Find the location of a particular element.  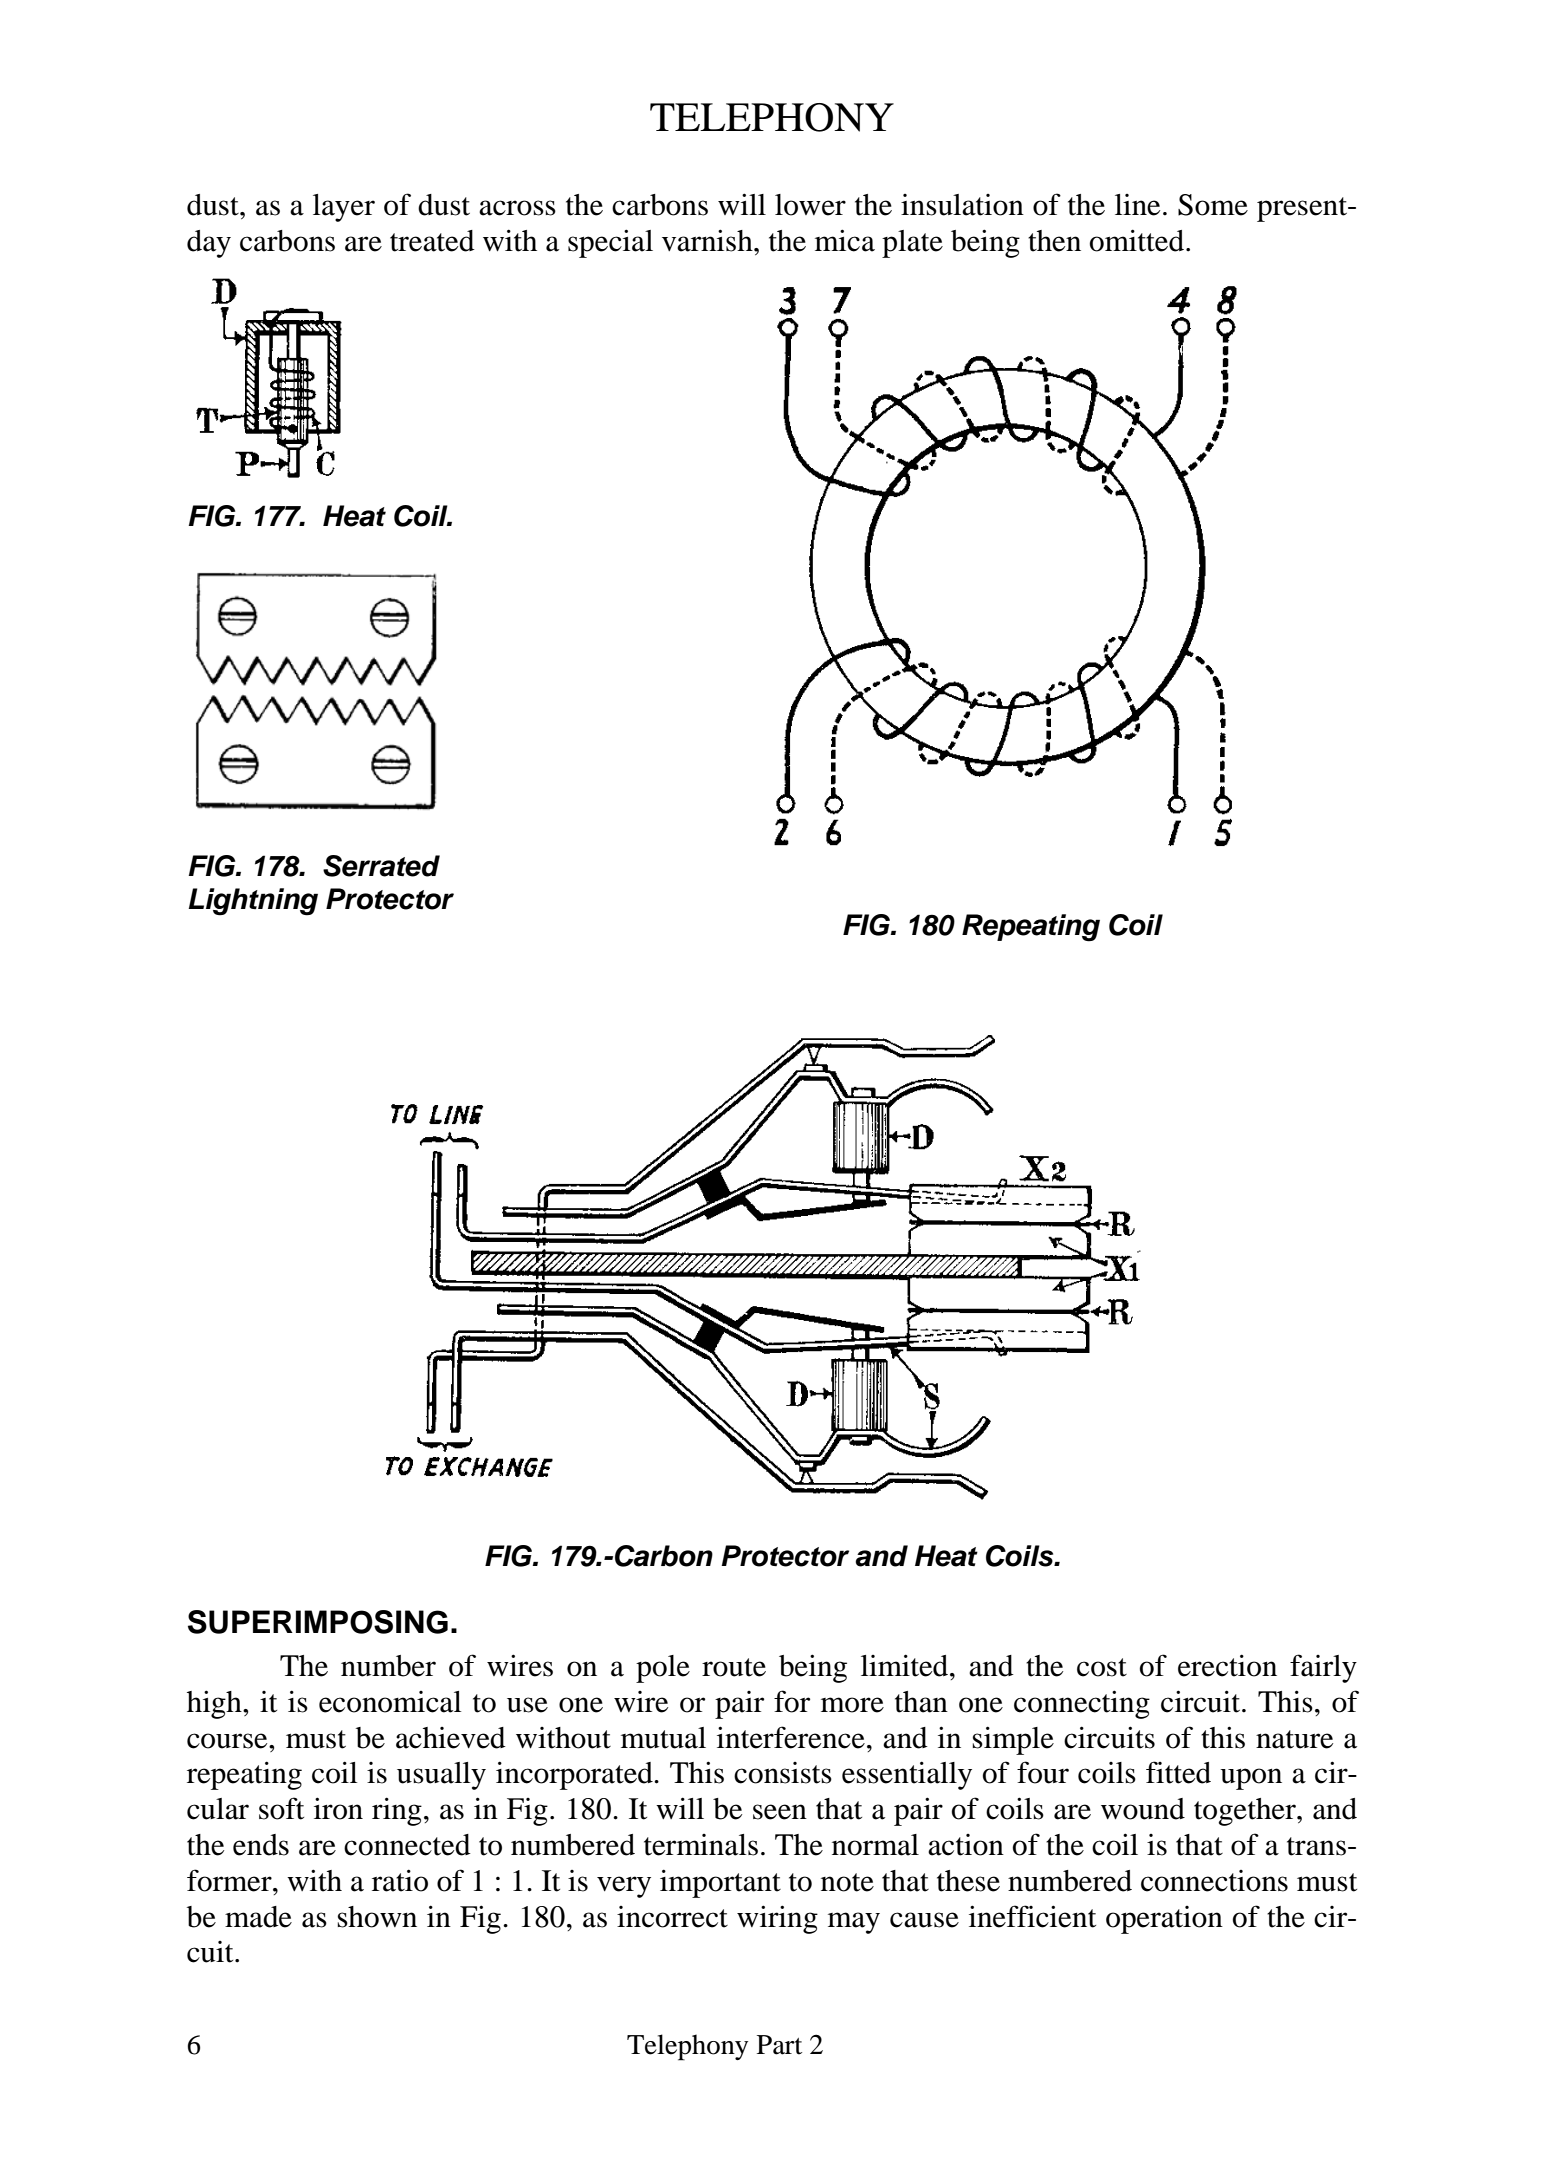

SUPERIMPOSING is located at coordinates (318, 1622).
